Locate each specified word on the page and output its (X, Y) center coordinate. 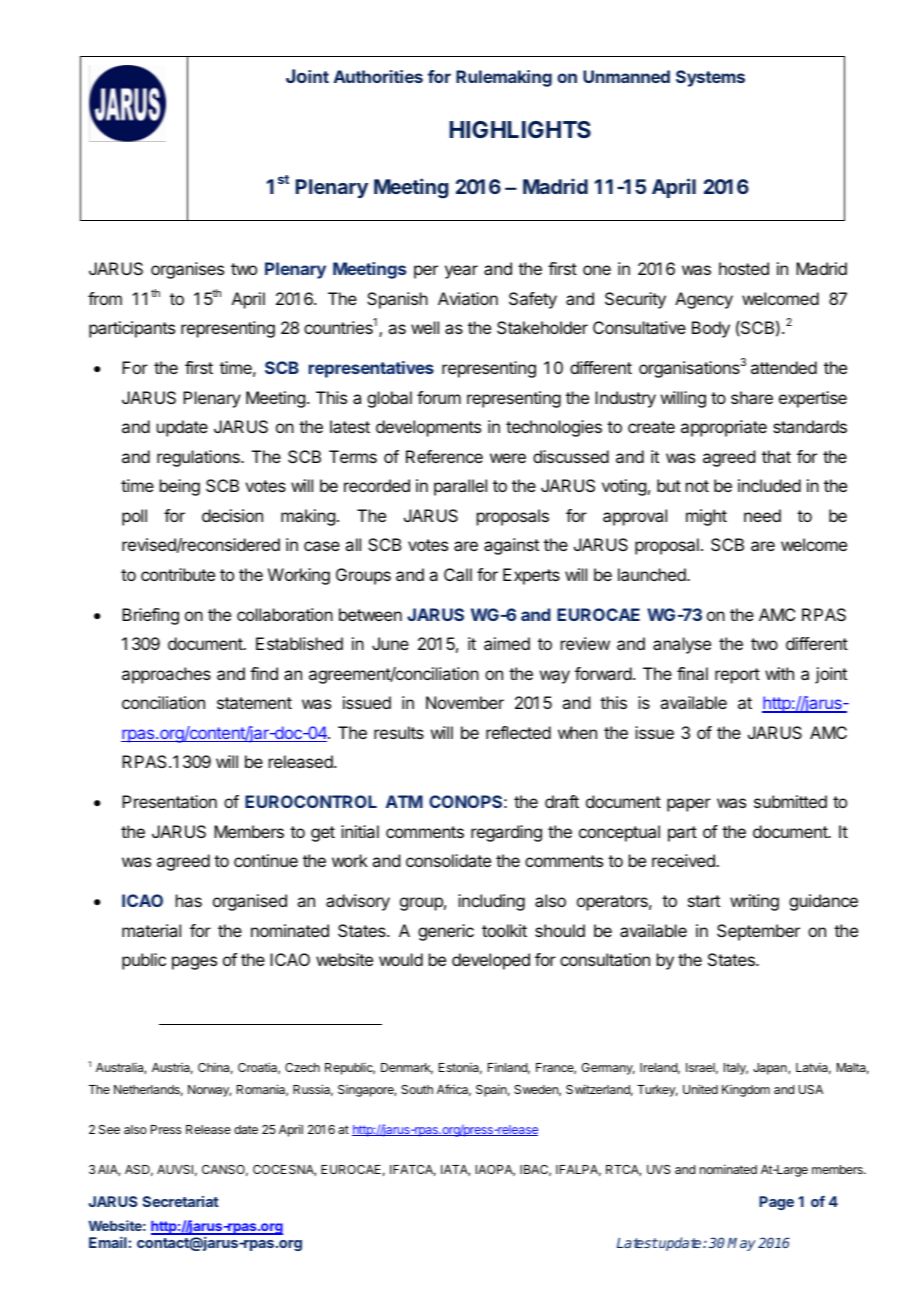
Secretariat (181, 1201)
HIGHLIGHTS (520, 129)
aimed (507, 643)
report (737, 676)
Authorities (378, 76)
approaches (166, 675)
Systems (710, 78)
